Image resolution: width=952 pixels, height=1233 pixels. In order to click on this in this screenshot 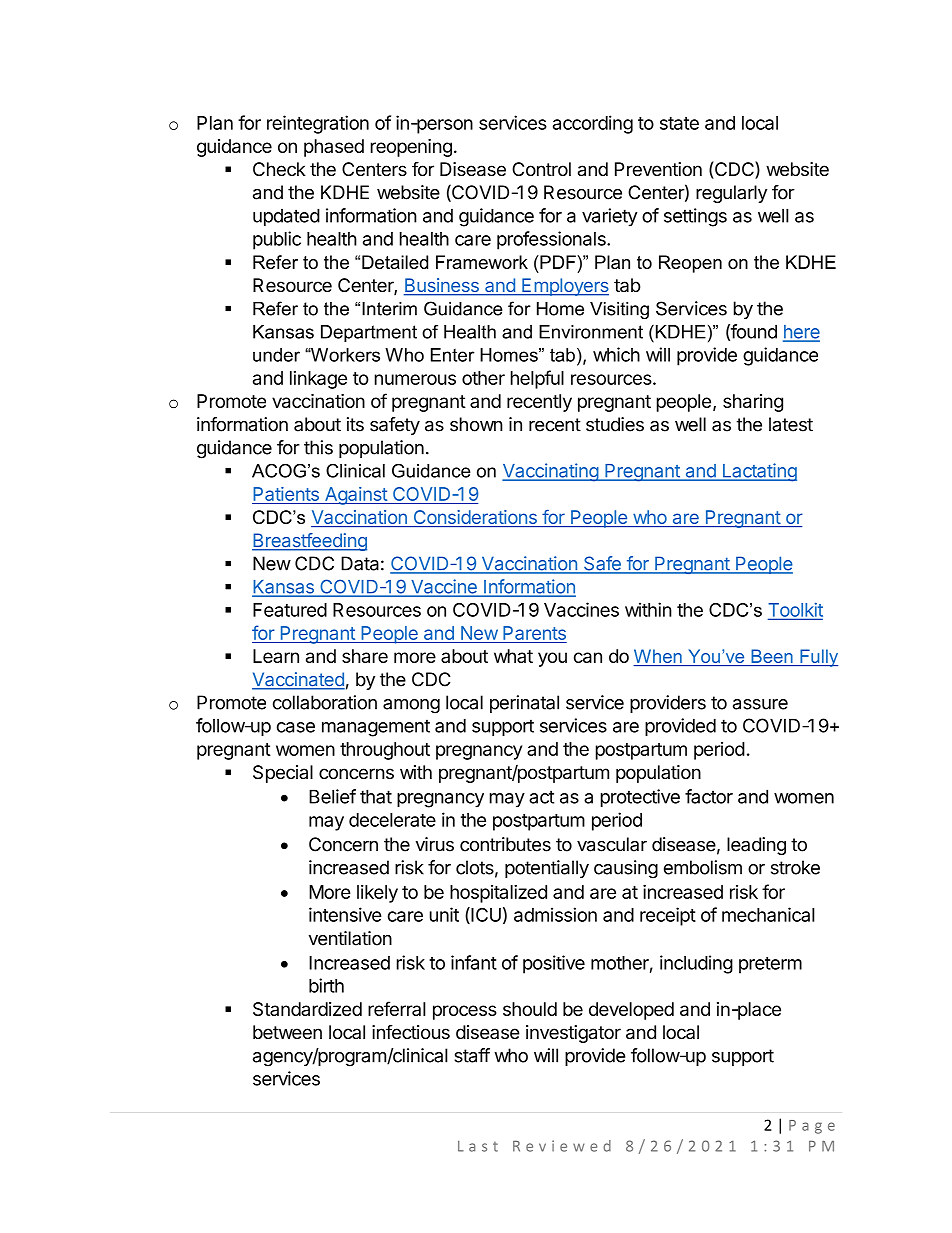, I will do `click(318, 447)`.
